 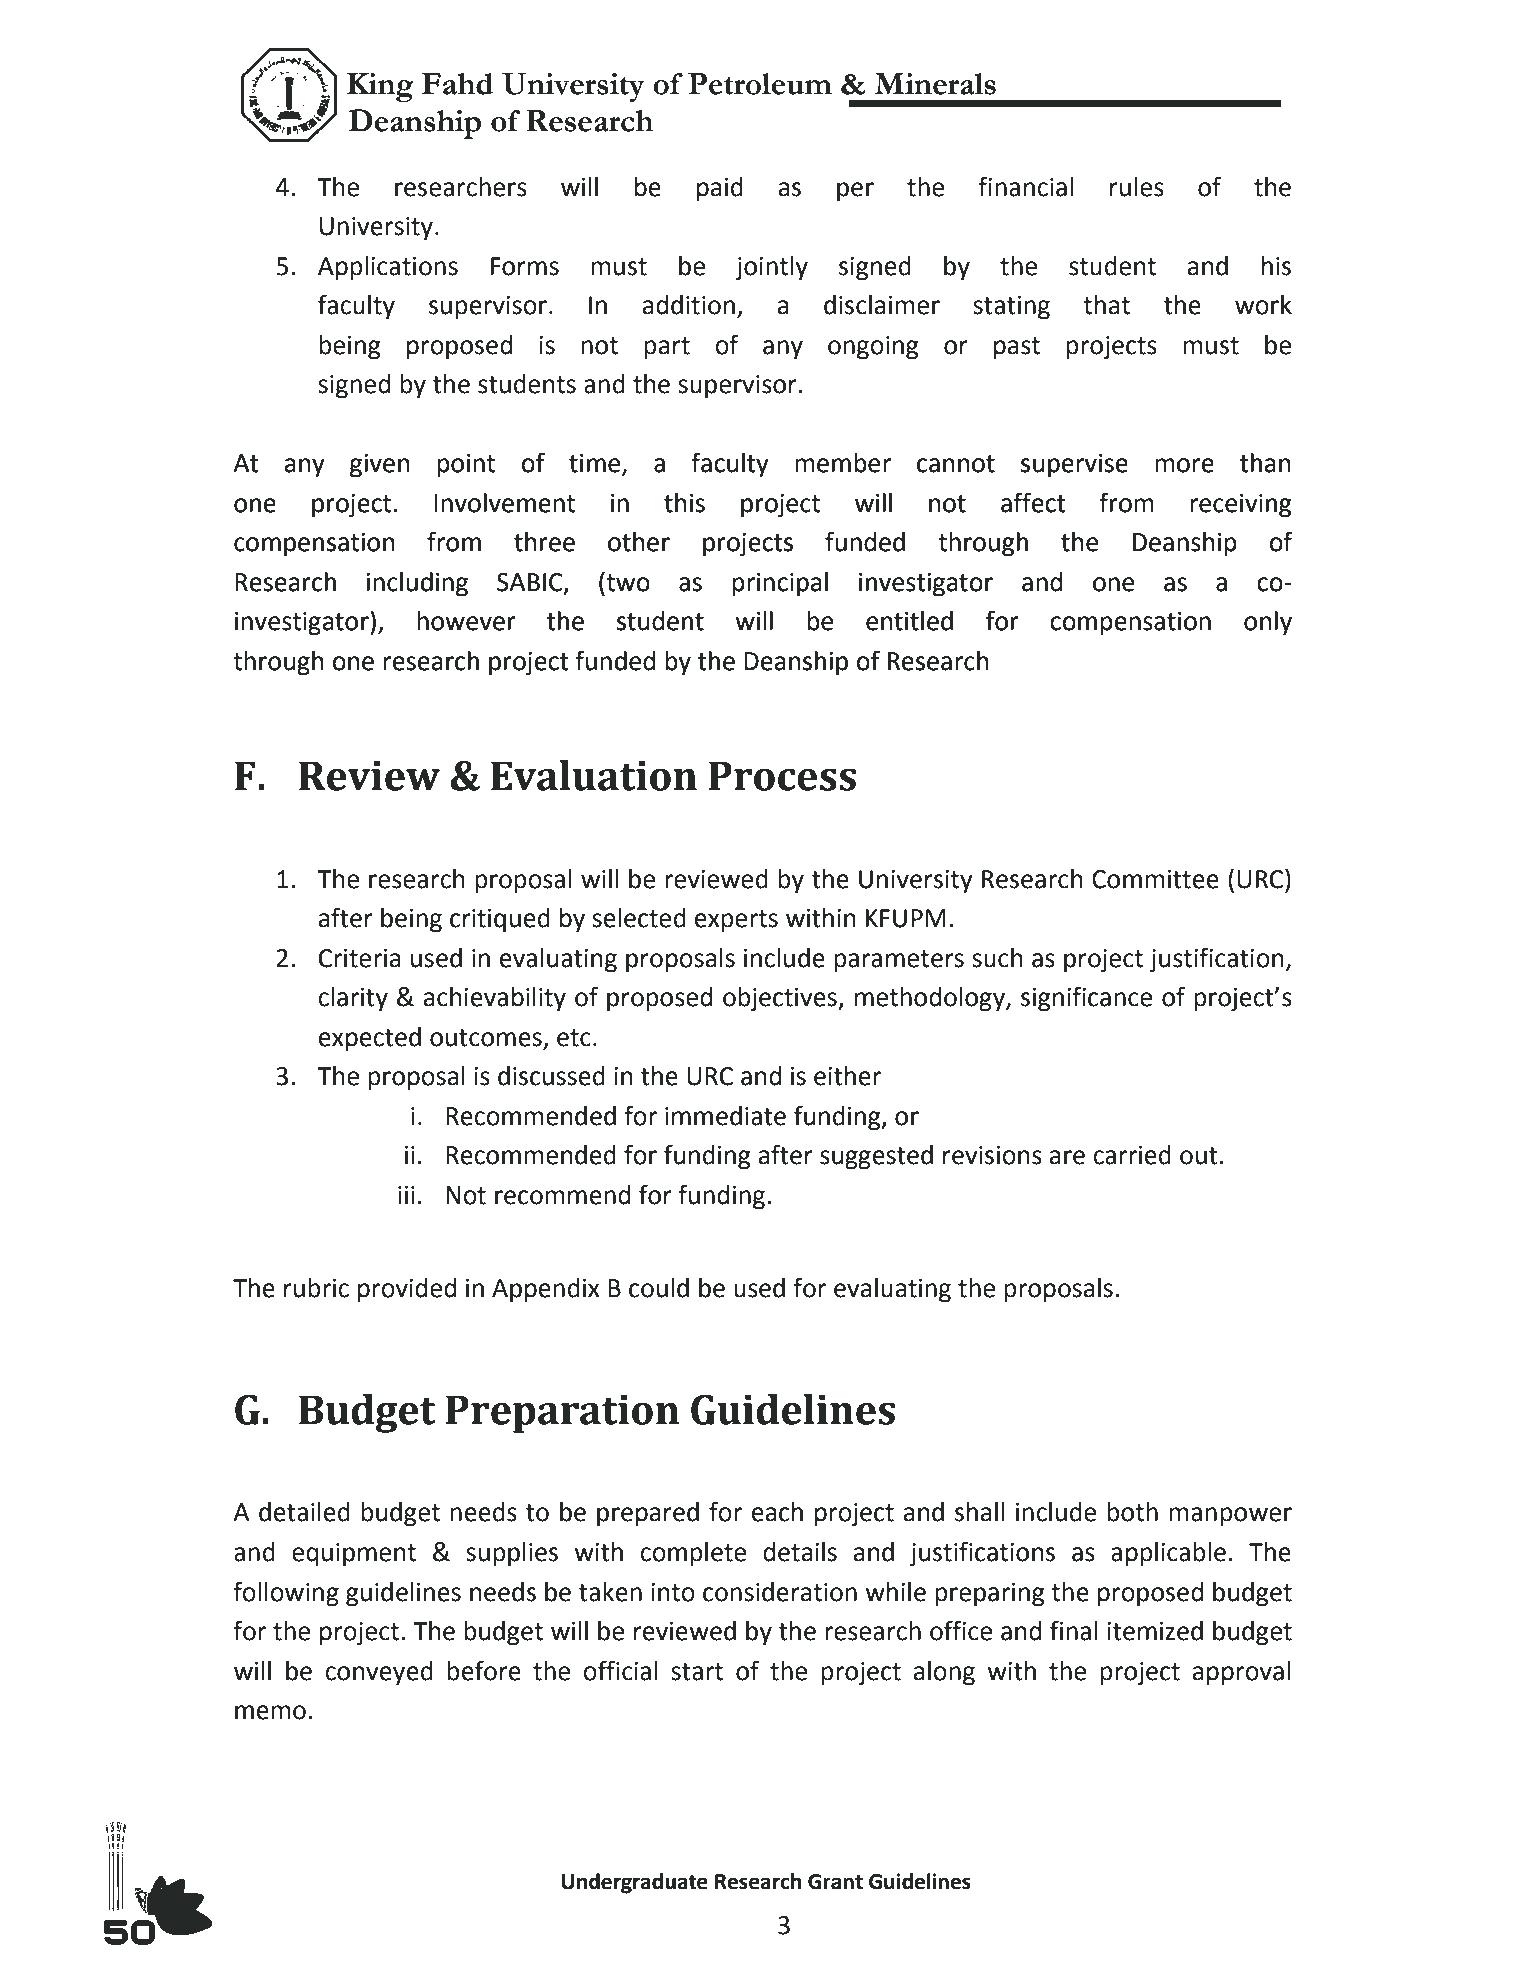 I want to click on King, so click(x=380, y=88).
